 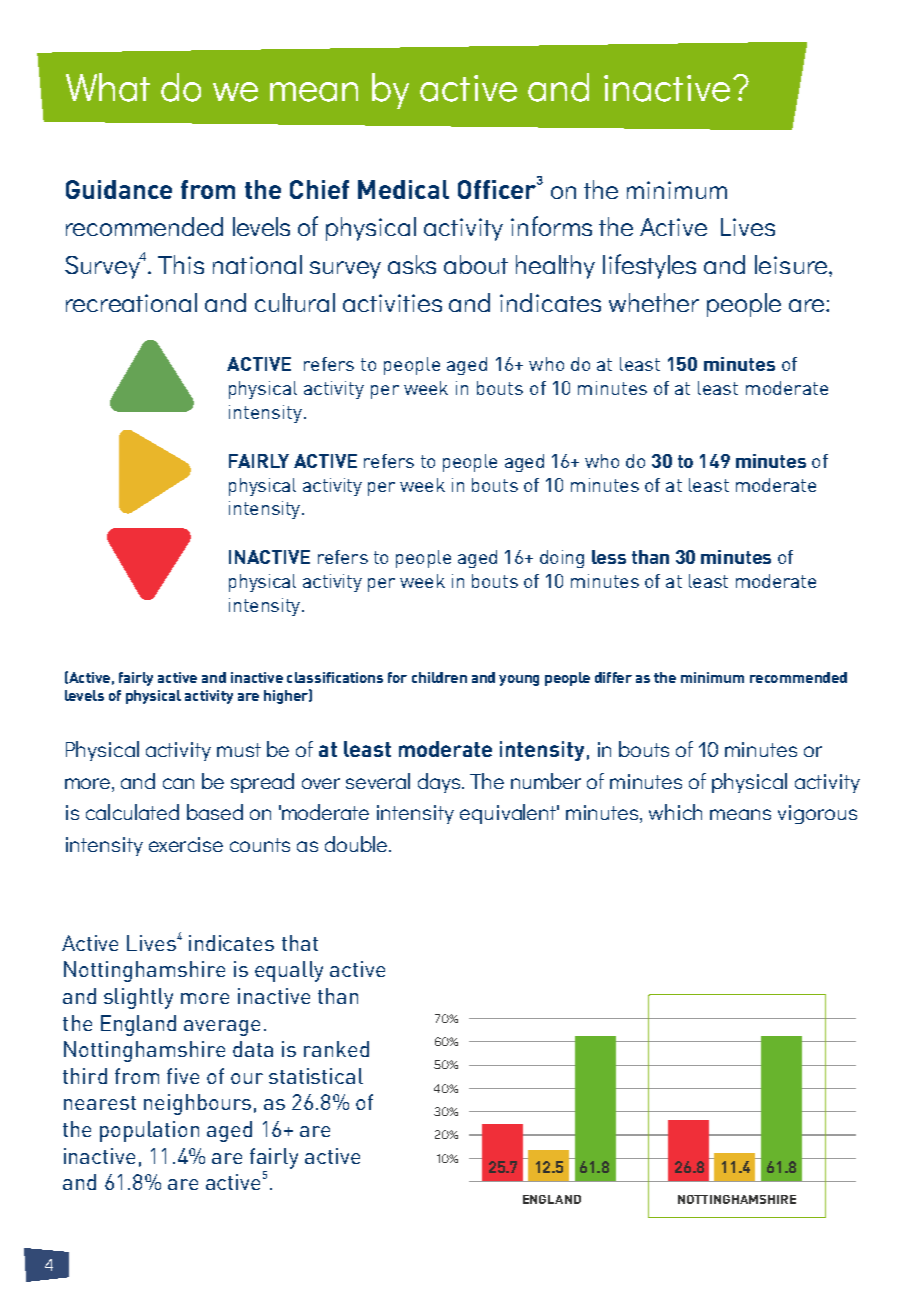 I want to click on Medical, so click(x=403, y=189).
